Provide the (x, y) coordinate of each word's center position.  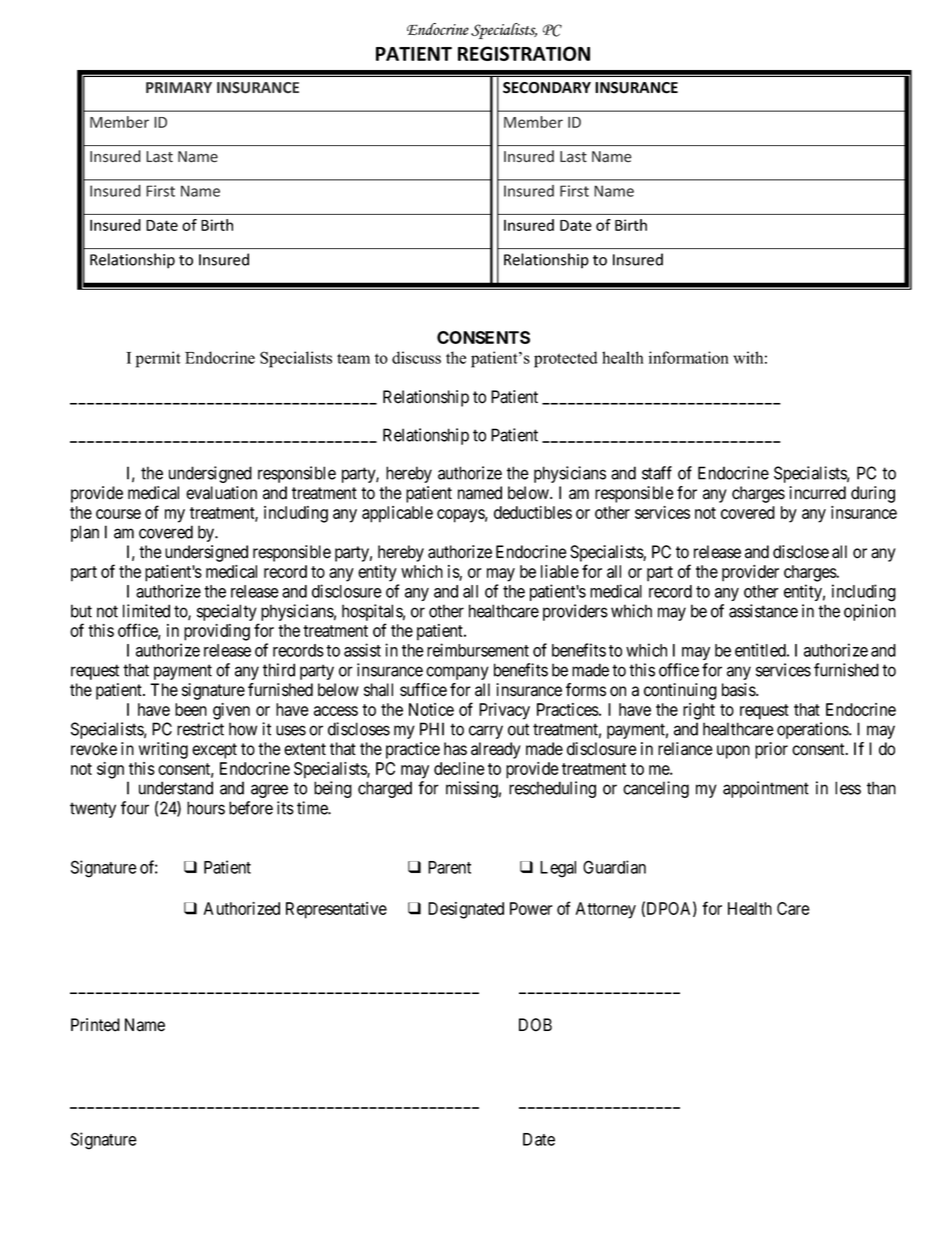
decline (459, 768)
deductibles (533, 512)
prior (771, 750)
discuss (416, 357)
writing (163, 750)
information (689, 357)
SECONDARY (547, 88)
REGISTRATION (524, 53)
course (118, 514)
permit (158, 359)
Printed (95, 1025)
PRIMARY (179, 87)
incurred (817, 493)
